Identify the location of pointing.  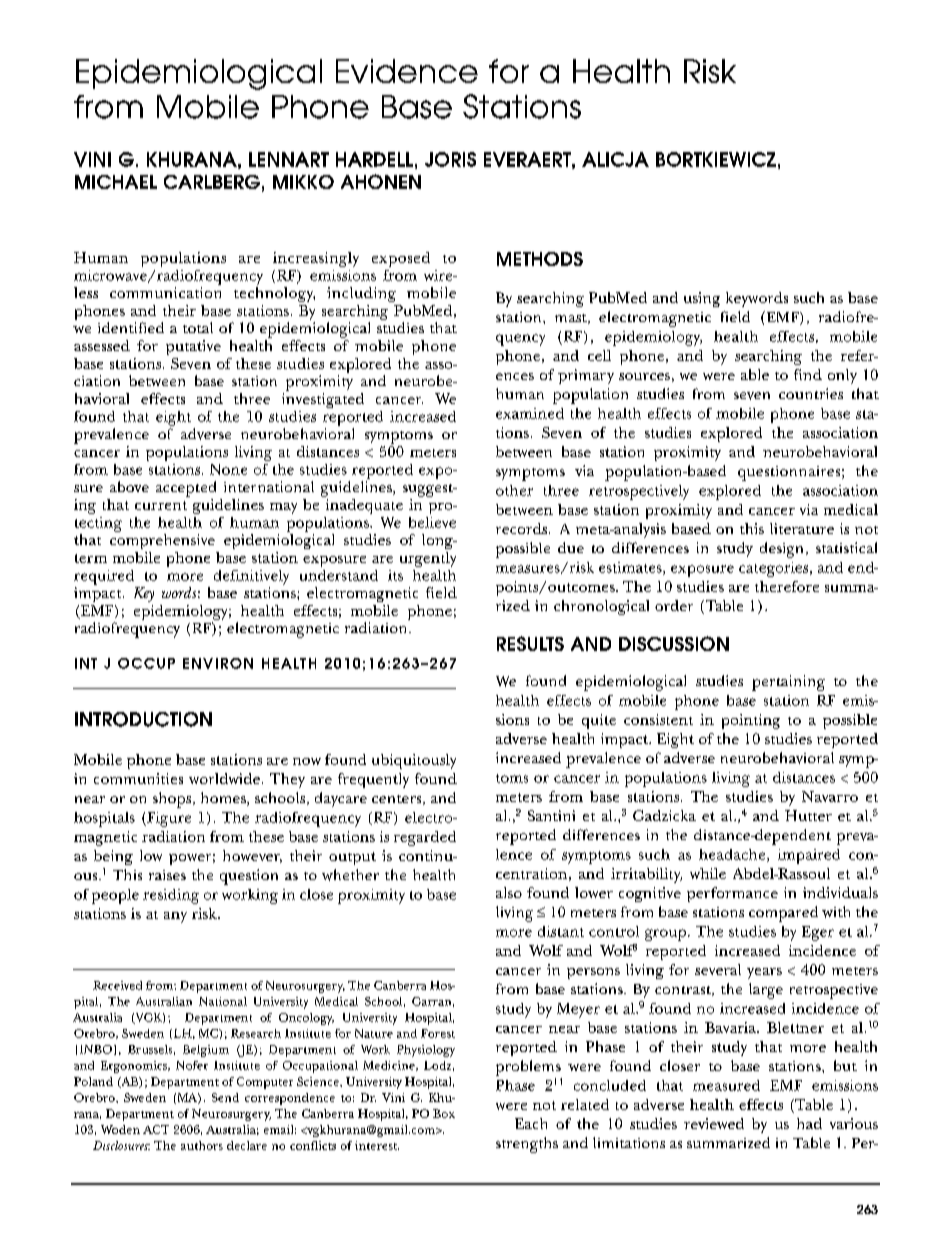
(751, 721).
